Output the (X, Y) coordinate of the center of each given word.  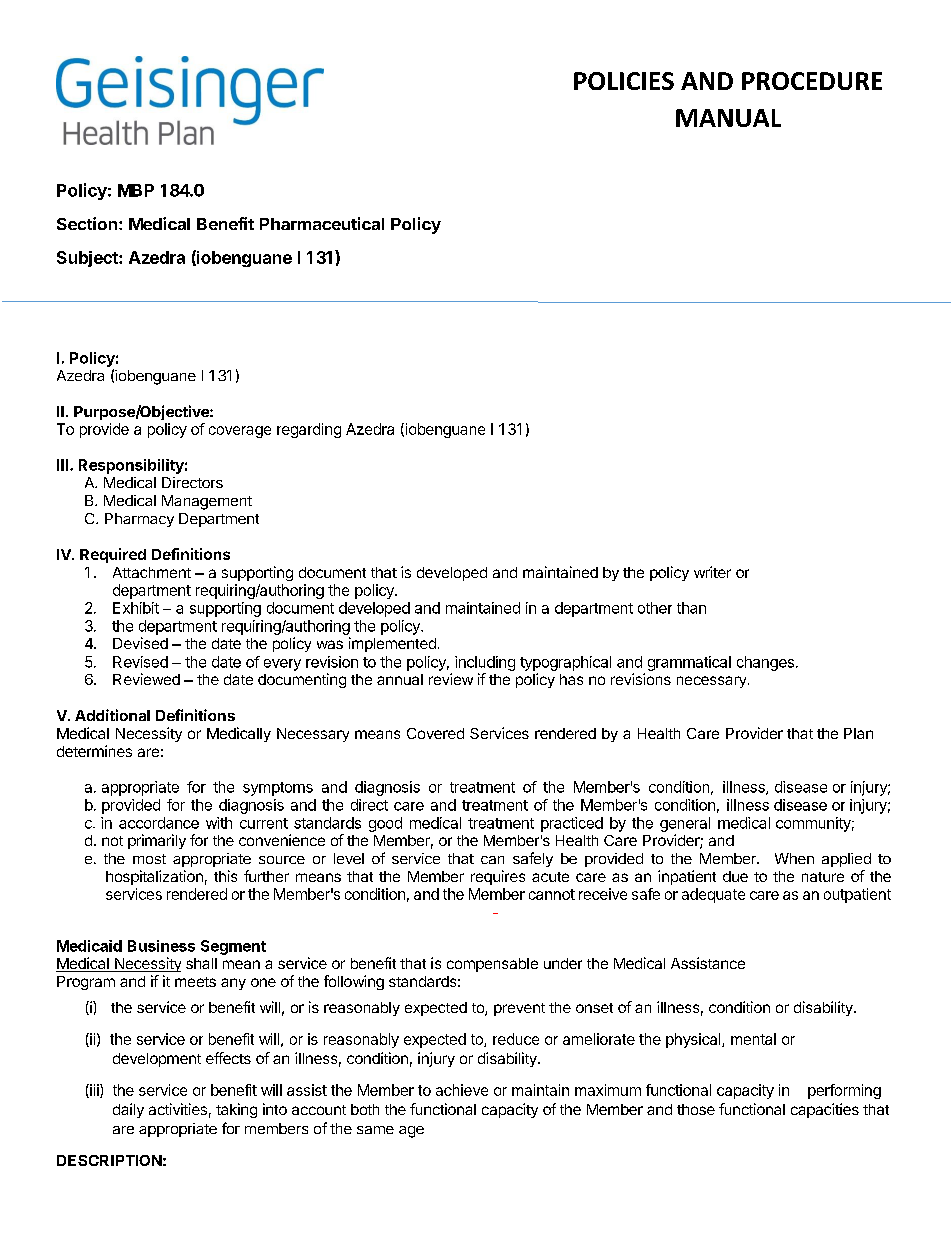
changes (765, 663)
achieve (462, 1090)
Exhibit (136, 608)
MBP (136, 190)
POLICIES (624, 81)
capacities (825, 1110)
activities (178, 1109)
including (485, 663)
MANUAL (728, 118)
